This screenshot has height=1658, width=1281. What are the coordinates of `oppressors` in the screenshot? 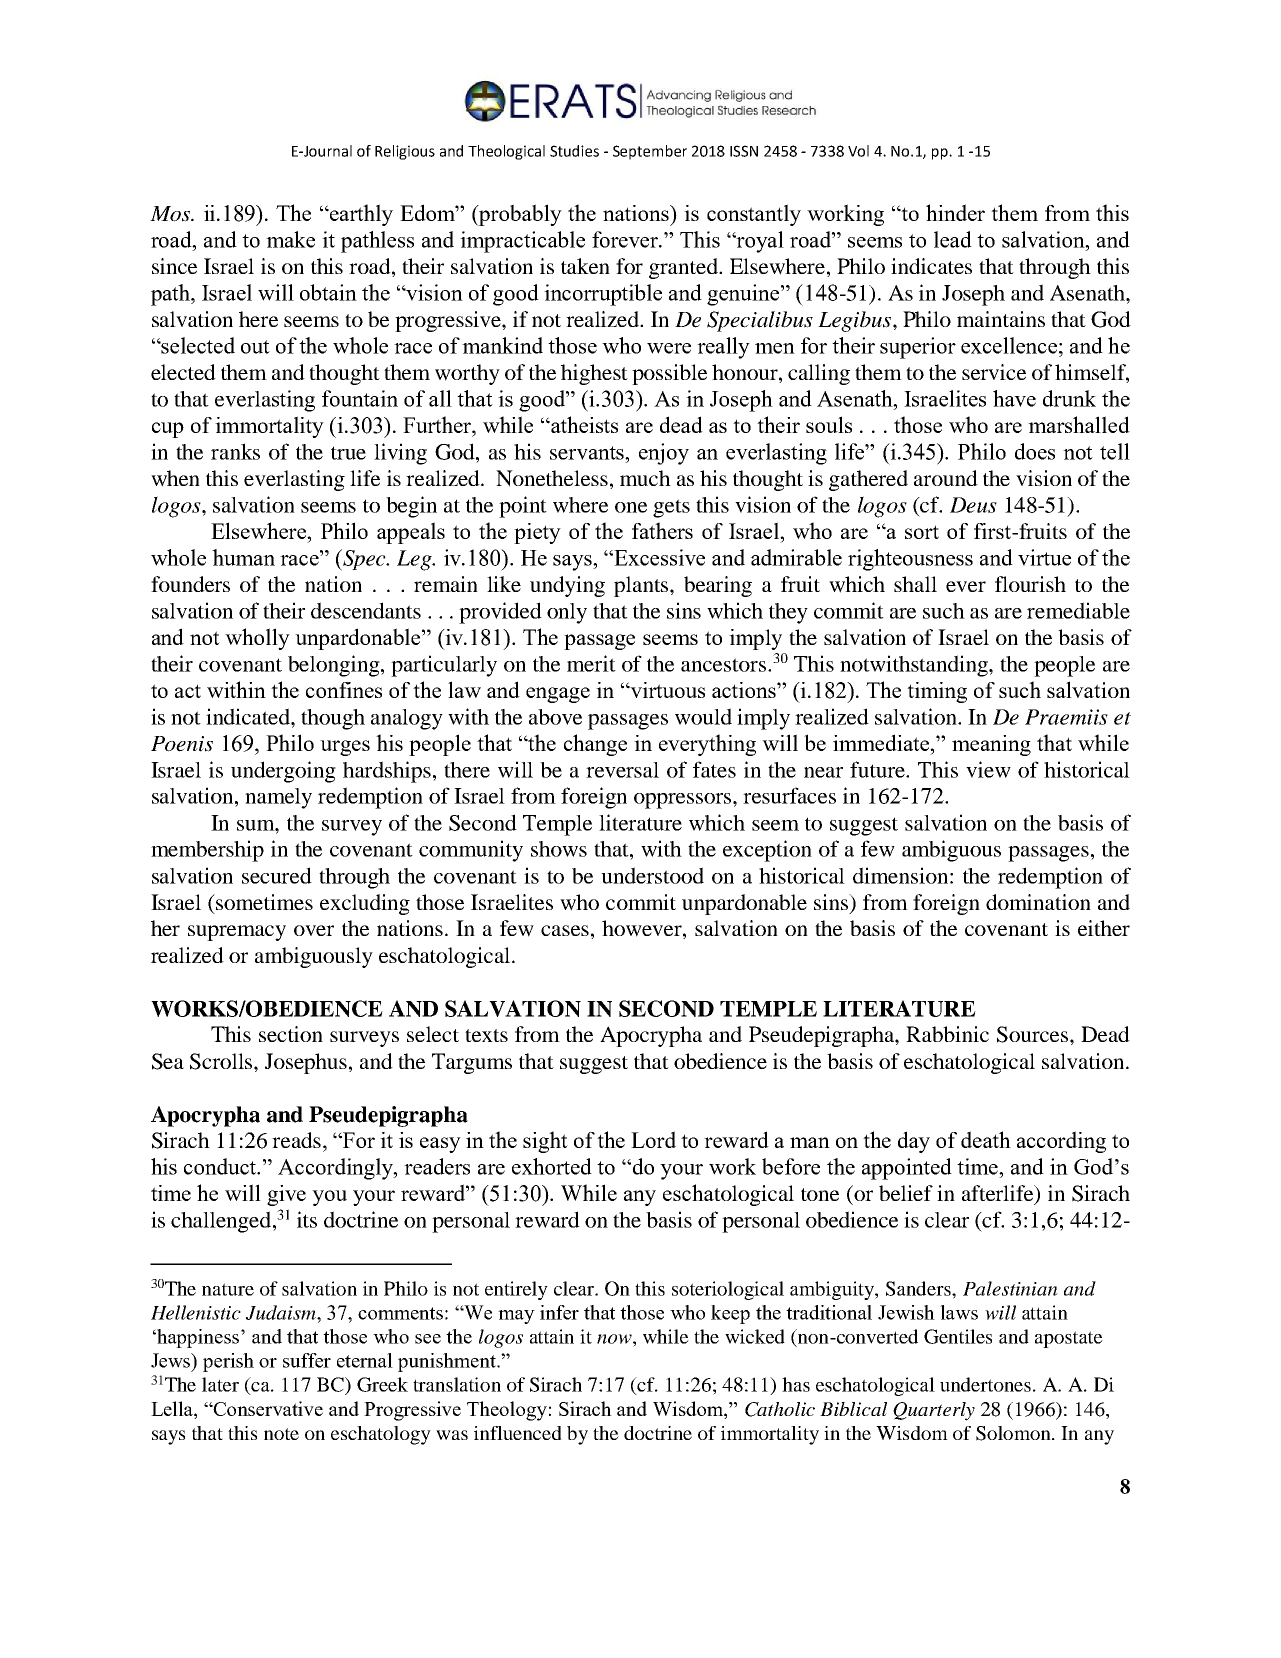 It's located at (684, 801).
